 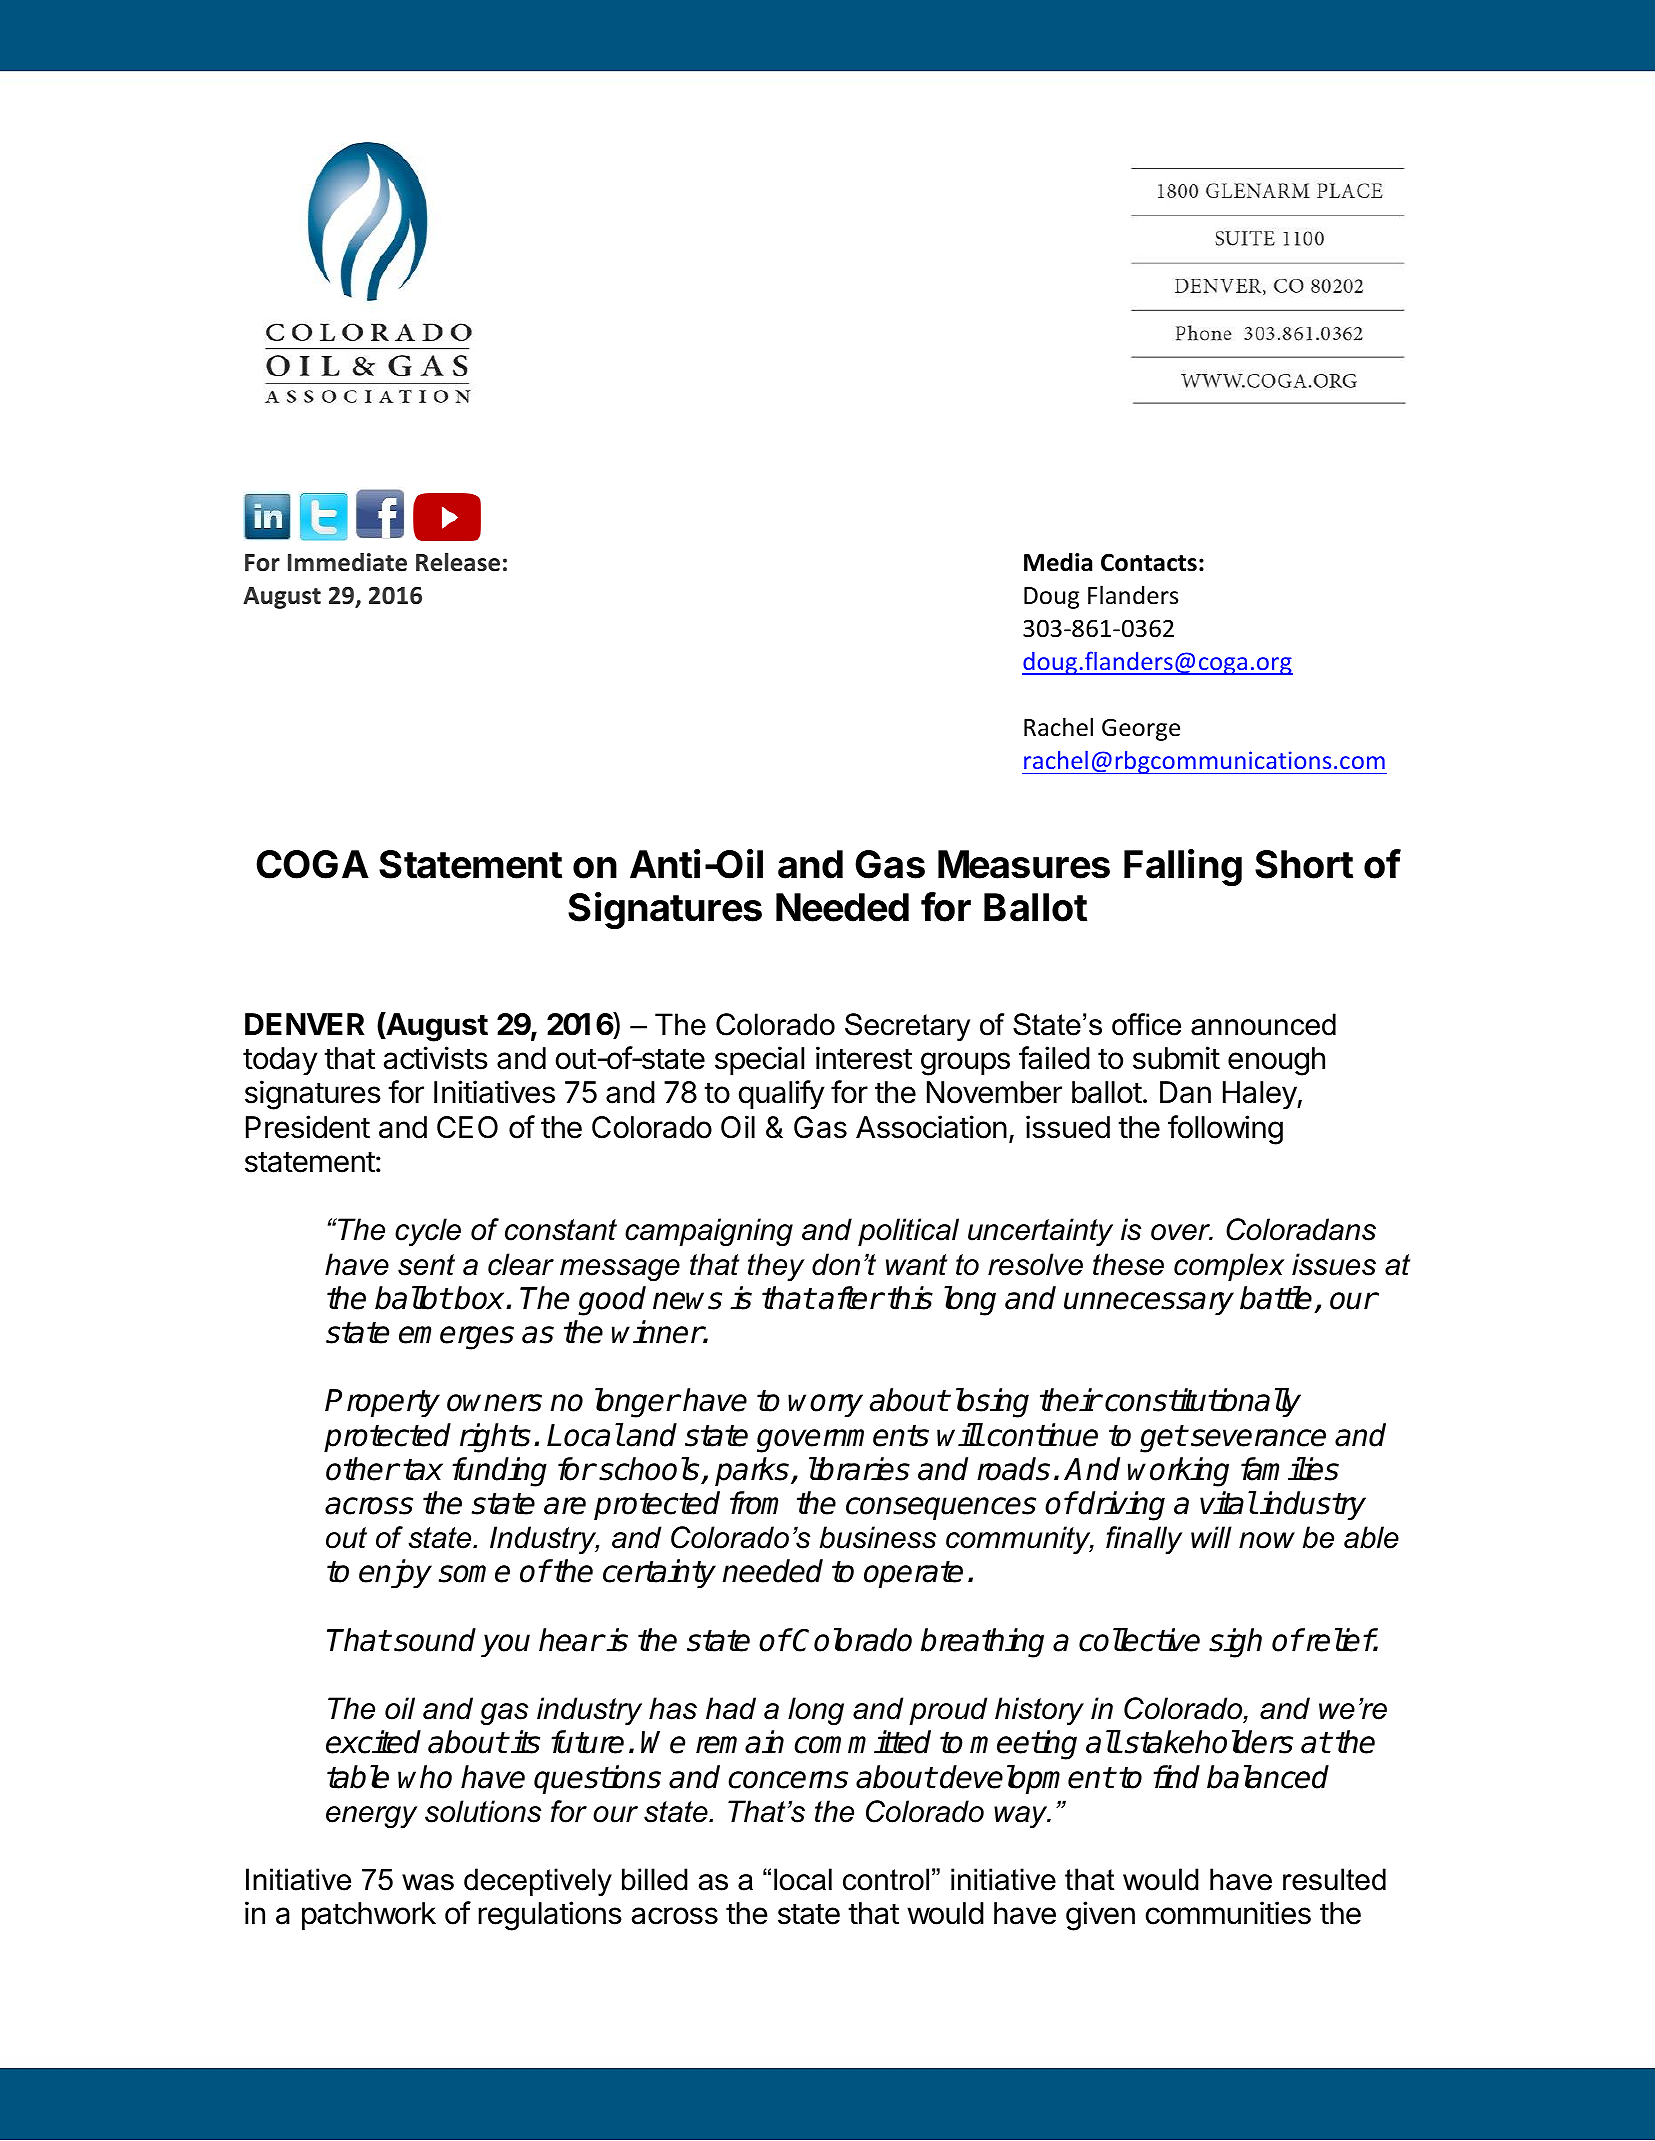 I want to click on Release, so click(x=458, y=562).
